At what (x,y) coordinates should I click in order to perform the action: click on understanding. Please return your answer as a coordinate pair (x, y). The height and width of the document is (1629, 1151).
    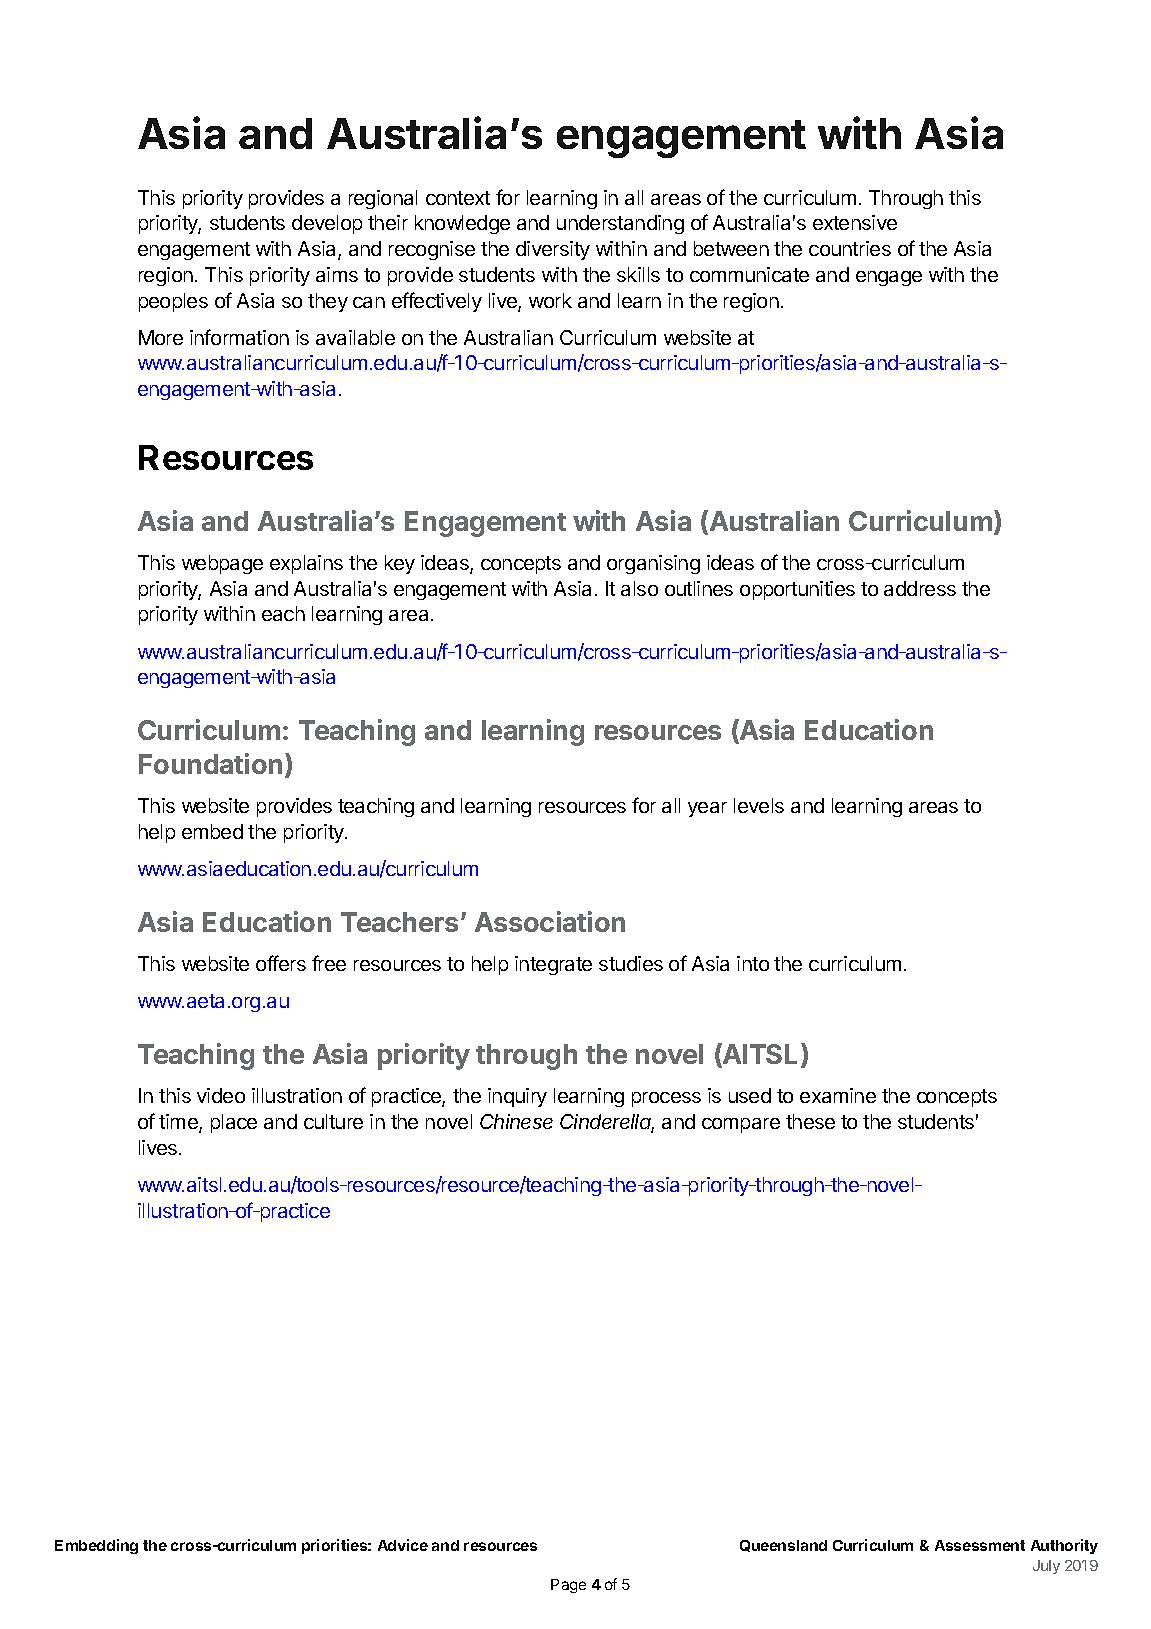
    Looking at the image, I should click on (620, 224).
